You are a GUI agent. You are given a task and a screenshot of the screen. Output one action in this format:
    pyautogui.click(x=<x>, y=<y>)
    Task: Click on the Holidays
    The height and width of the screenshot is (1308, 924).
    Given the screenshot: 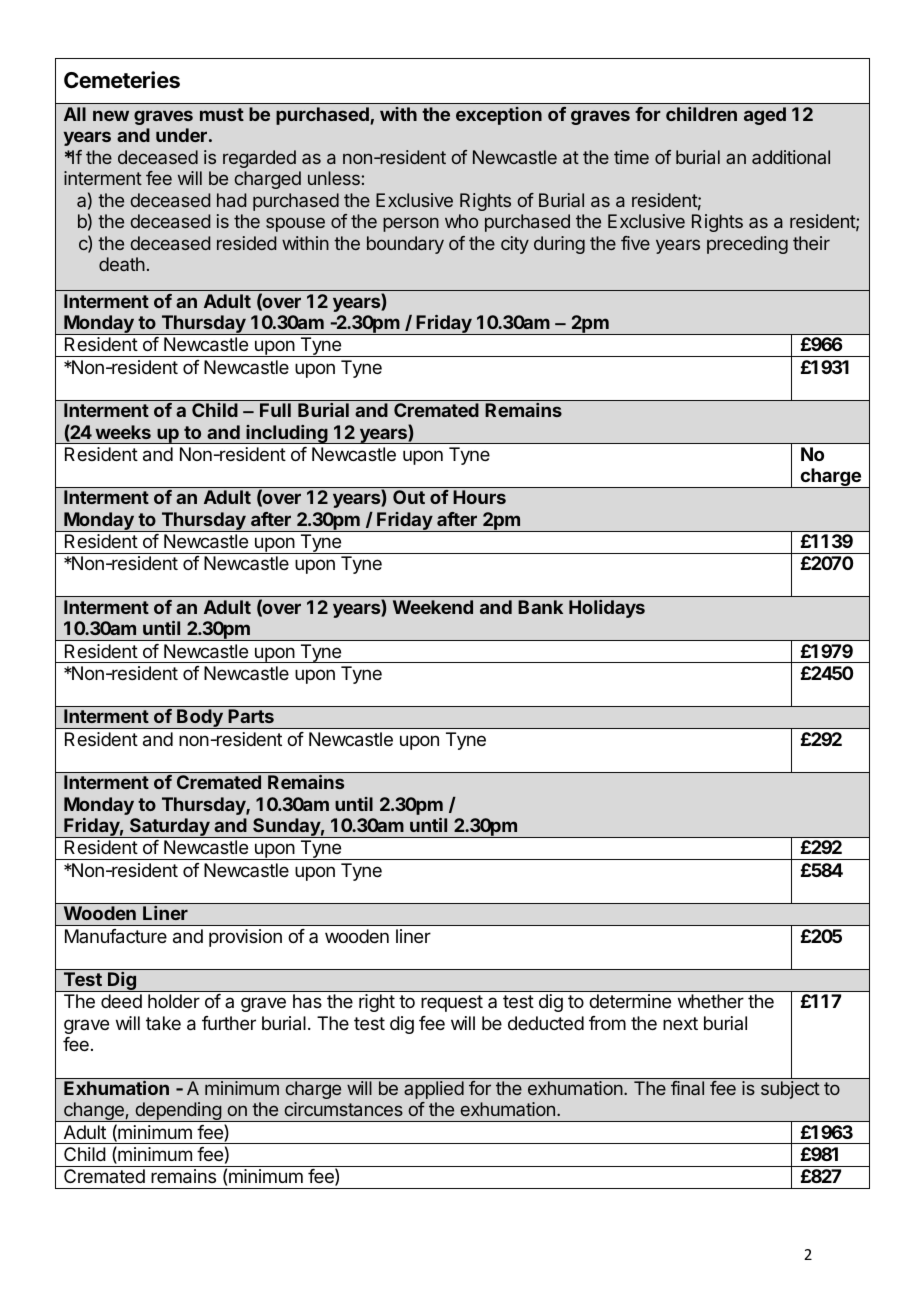 What is the action you would take?
    pyautogui.click(x=607, y=609)
